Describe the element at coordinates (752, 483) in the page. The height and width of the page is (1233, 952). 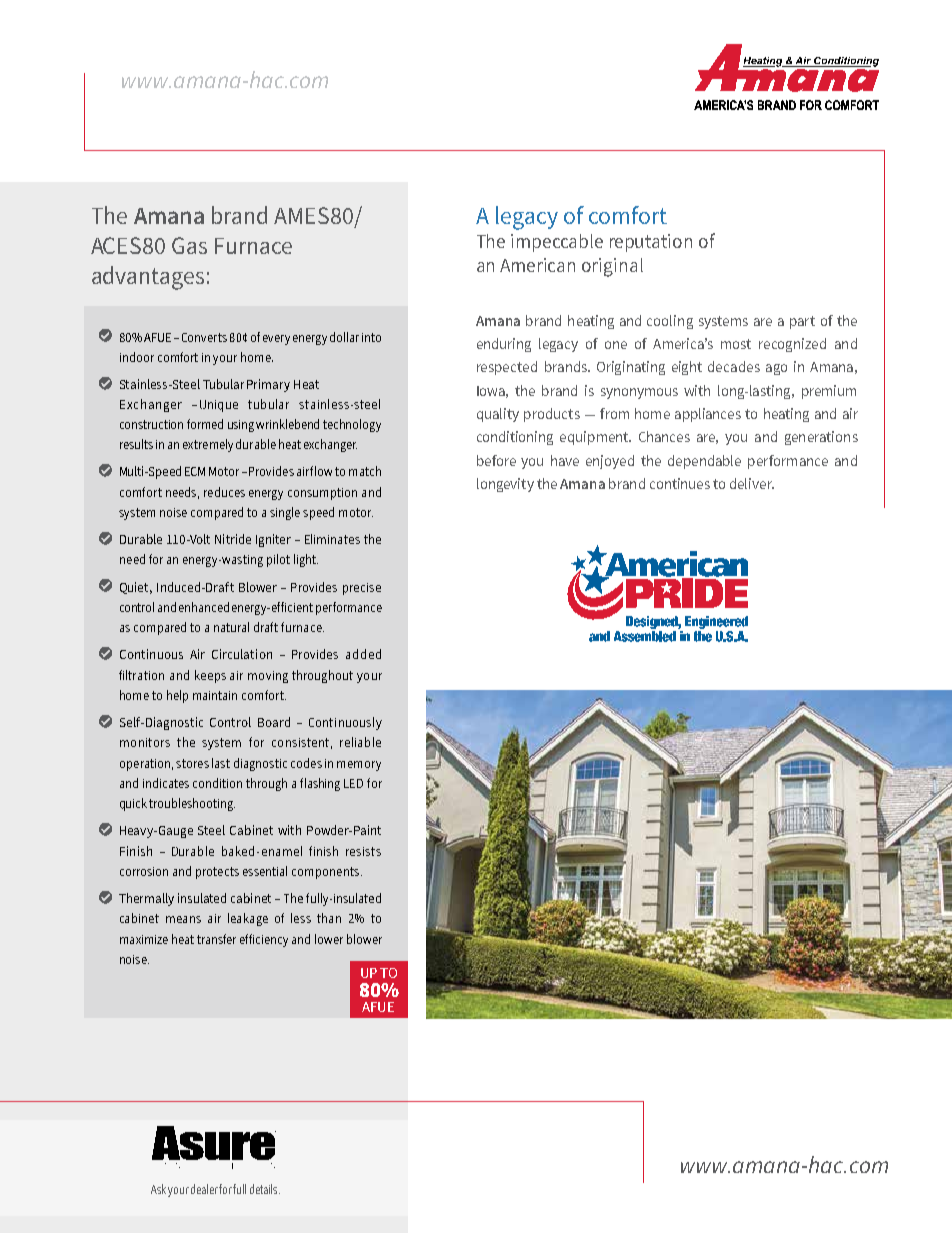
I see `deliver` at that location.
